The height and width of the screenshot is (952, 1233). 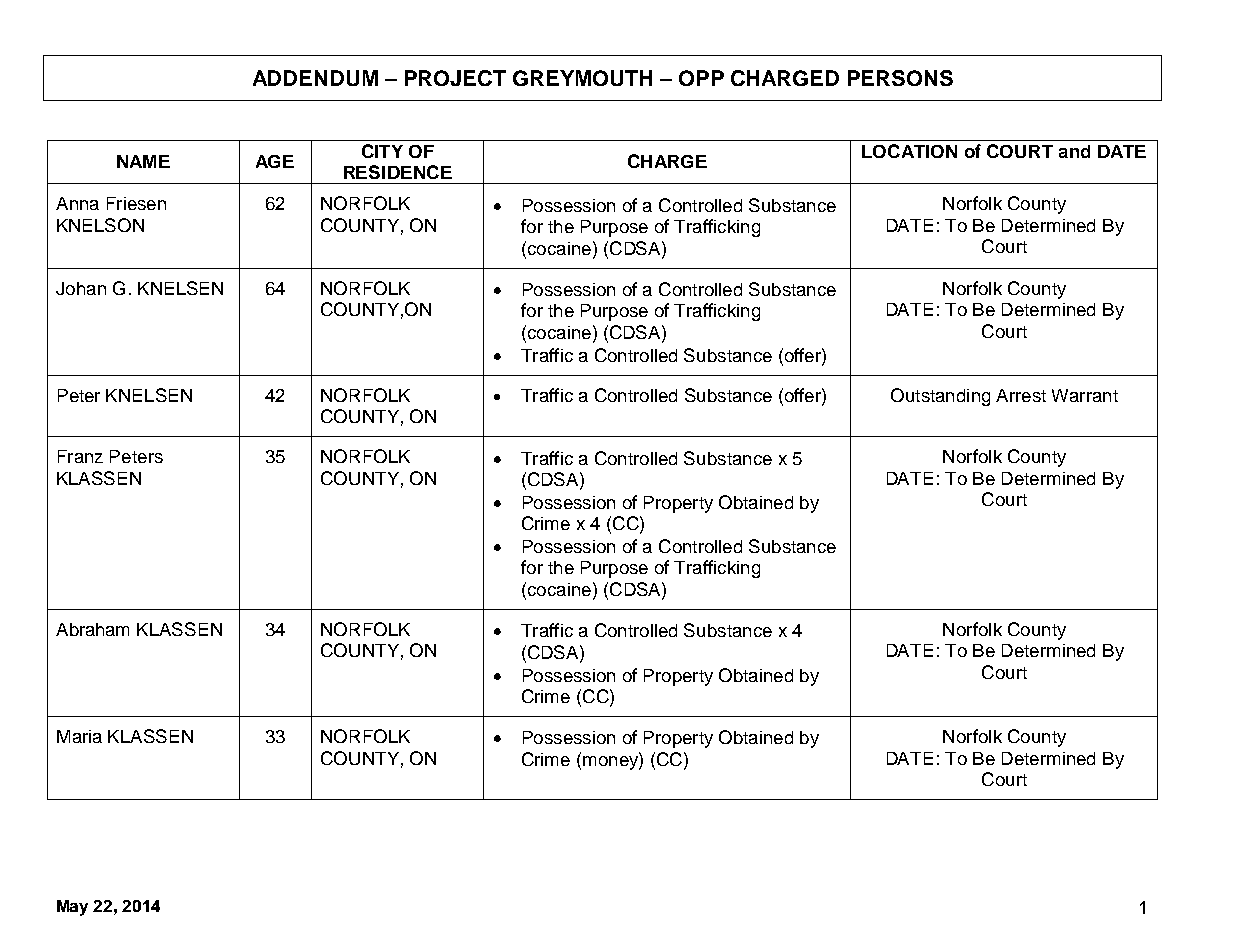 What do you see at coordinates (79, 736) in the screenshot?
I see `Maria` at bounding box center [79, 736].
